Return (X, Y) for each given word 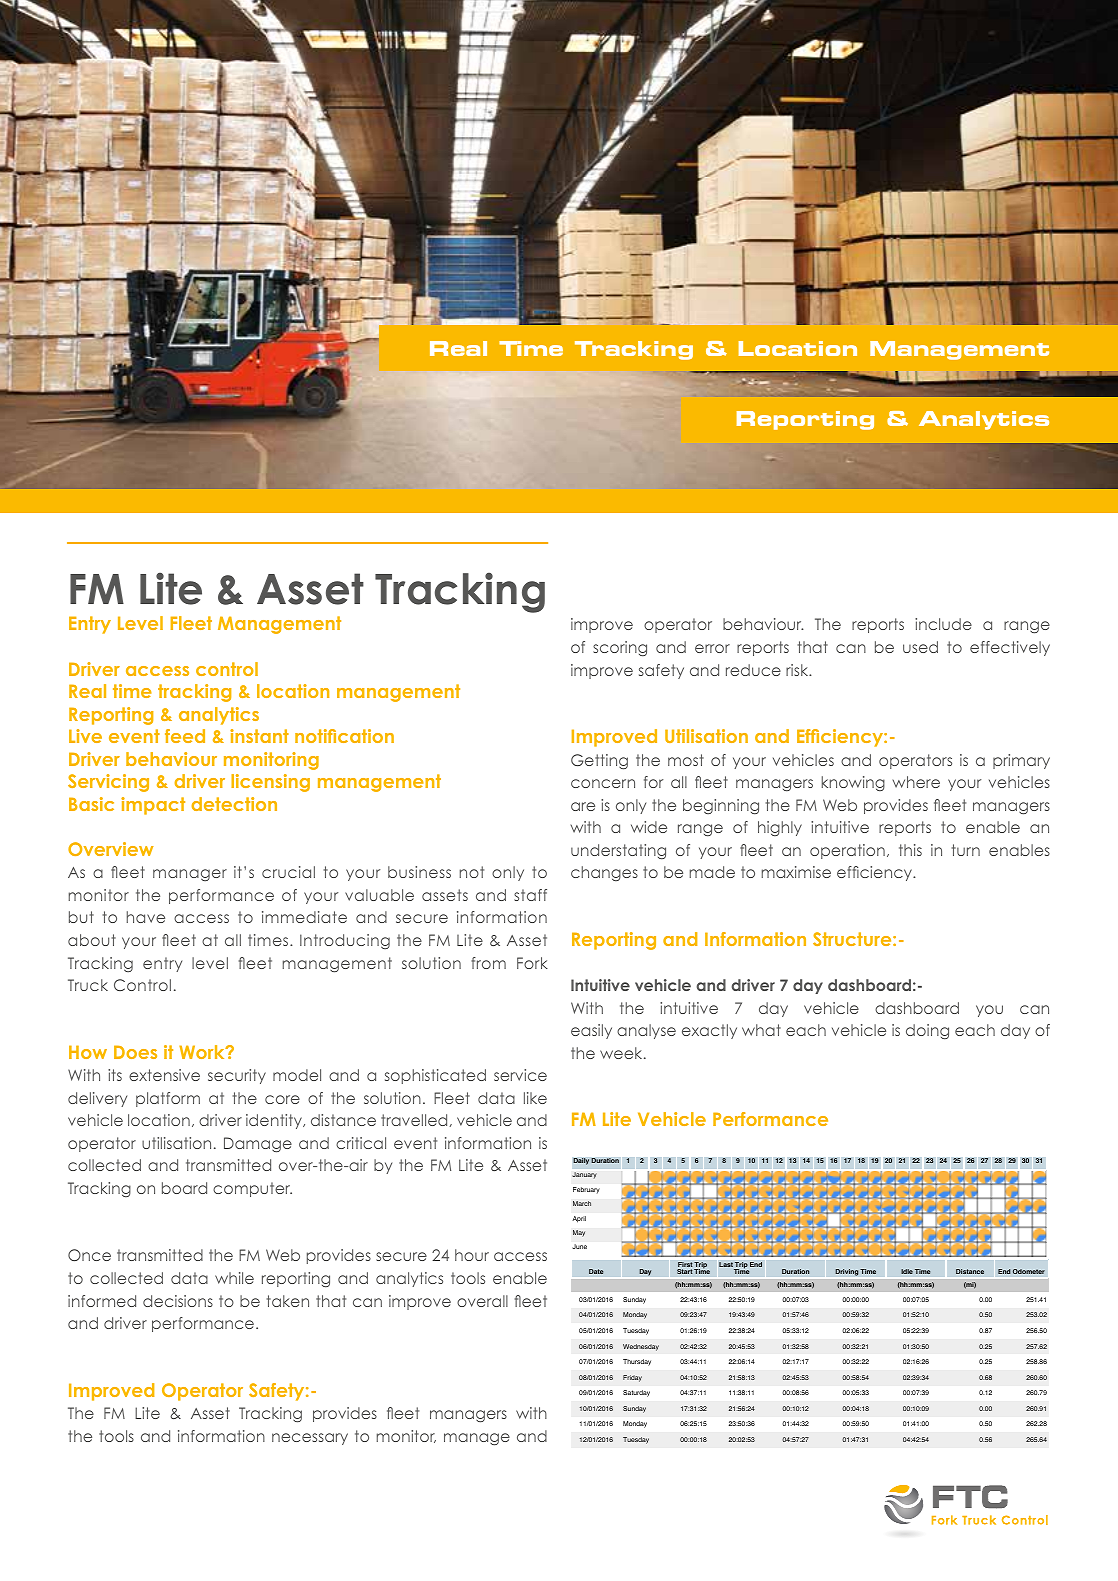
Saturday (636, 1393)
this (910, 850)
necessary (310, 1439)
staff (530, 895)
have (146, 917)
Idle (907, 1271)
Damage (258, 1145)
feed (185, 736)
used (920, 647)
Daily (581, 1161)
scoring (620, 648)
